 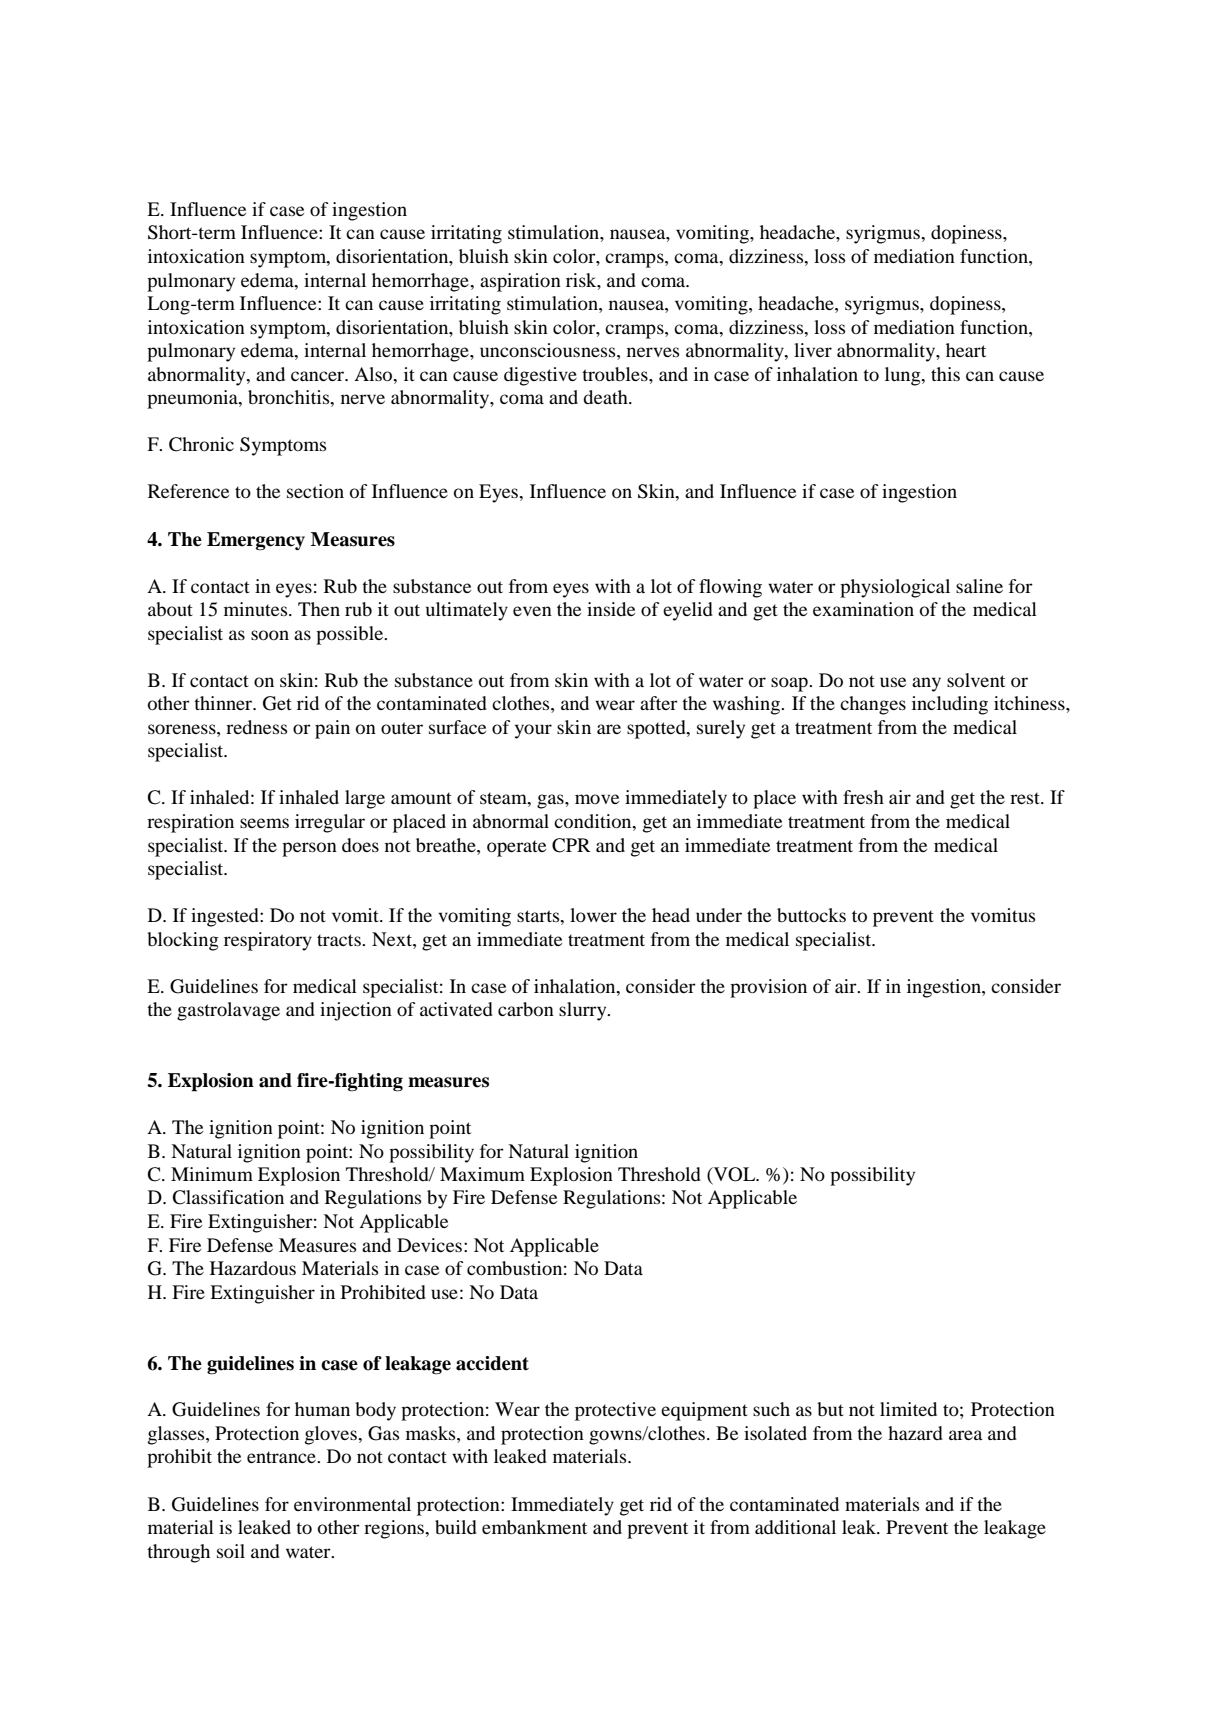 What do you see at coordinates (616, 374) in the screenshot?
I see `troubles` at bounding box center [616, 374].
